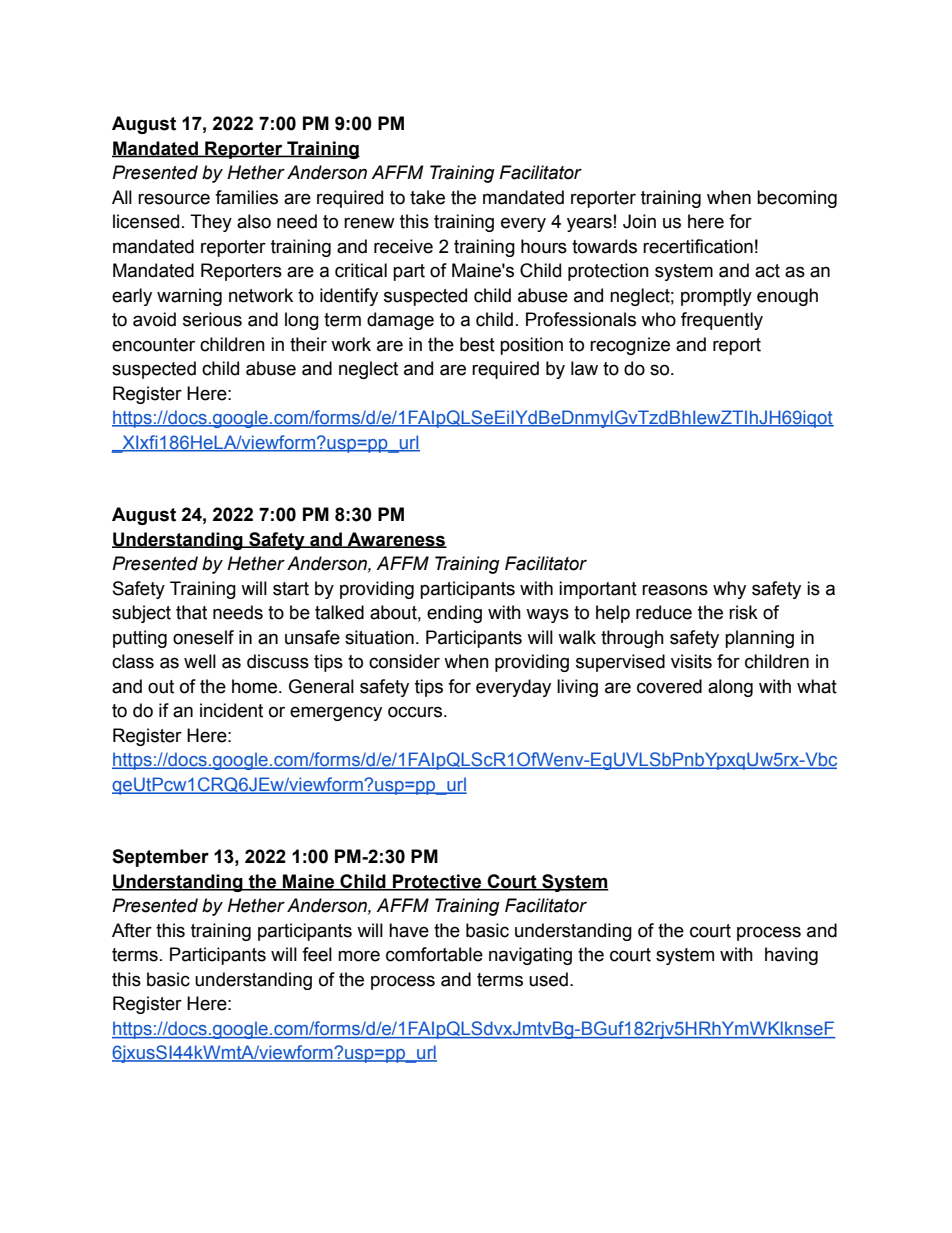  Describe the element at coordinates (231, 710) in the screenshot. I see `incident` at that location.
